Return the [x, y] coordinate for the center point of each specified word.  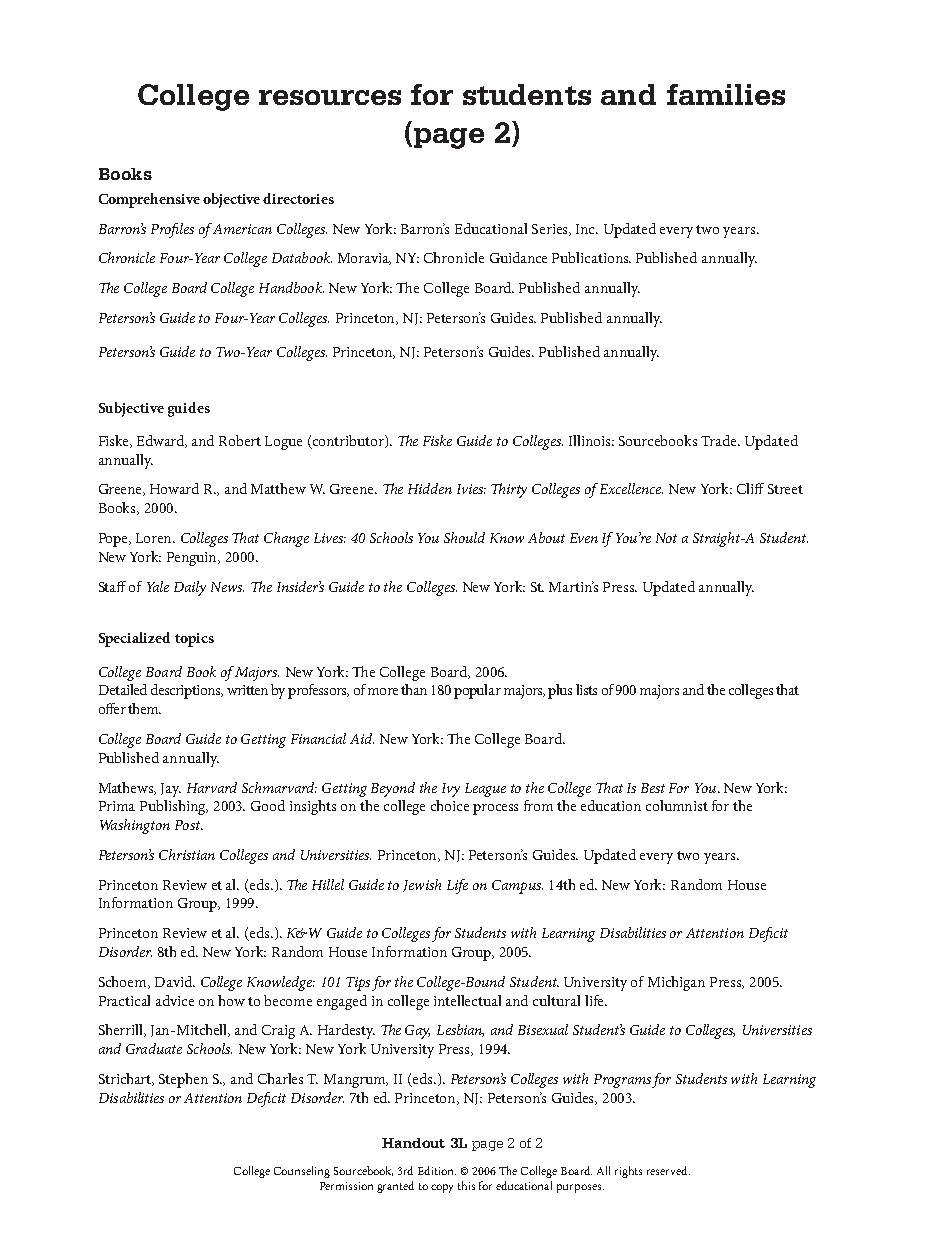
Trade [720, 440]
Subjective [131, 409]
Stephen [183, 1080]
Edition [437, 1170]
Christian [187, 854]
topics [194, 640]
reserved [668, 1170]
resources [330, 97]
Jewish [422, 885]
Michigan [676, 983]
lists [586, 689]
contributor [349, 441]
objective [231, 200]
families [726, 94]
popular [477, 691]
